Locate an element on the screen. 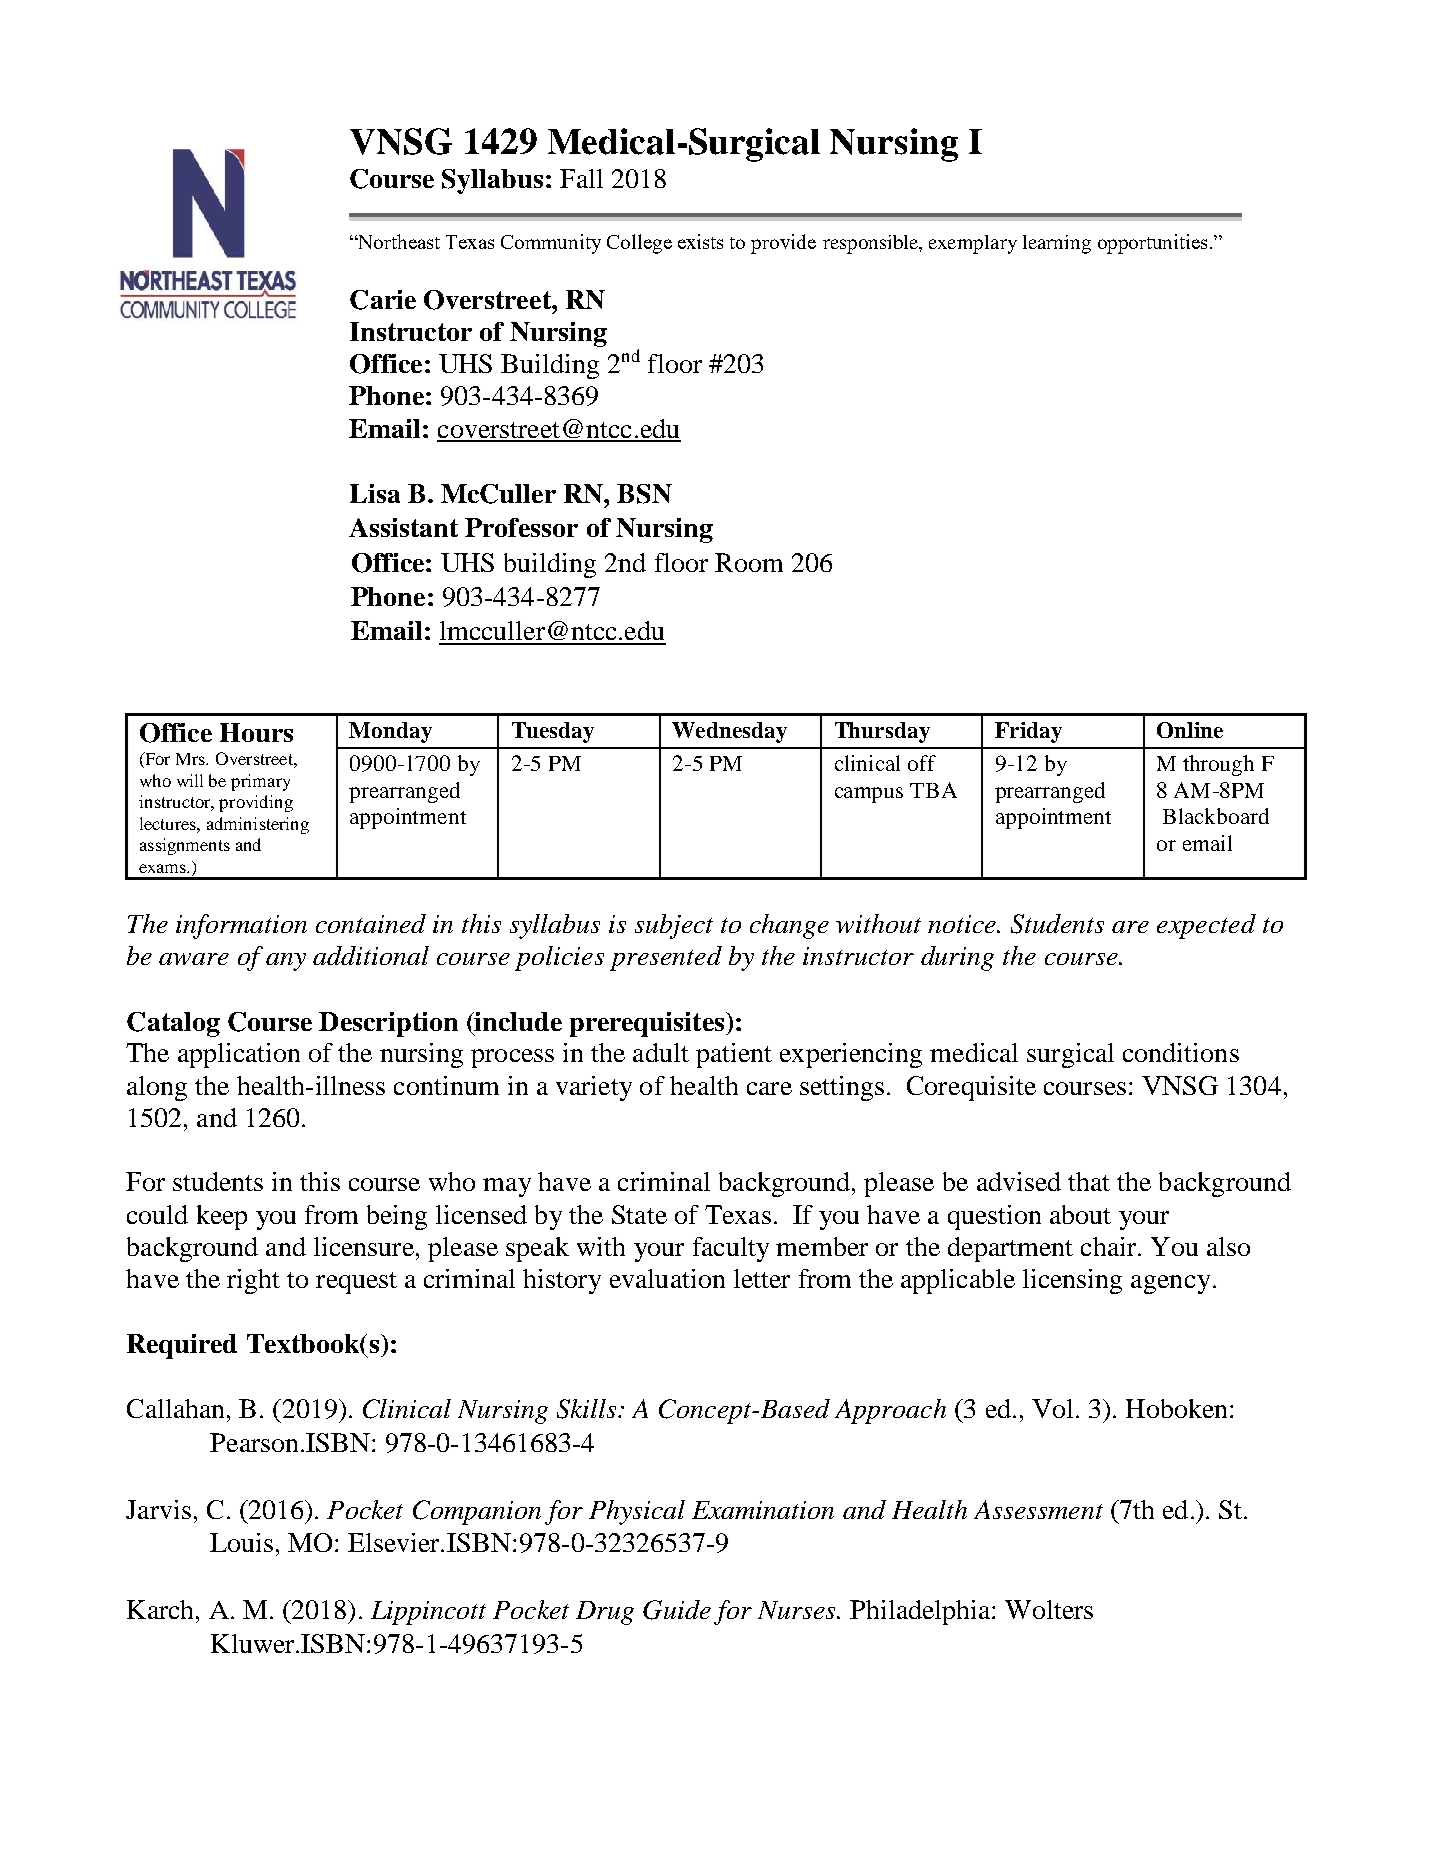 The height and width of the screenshot is (1852, 1431). Friday is located at coordinates (1028, 732).
